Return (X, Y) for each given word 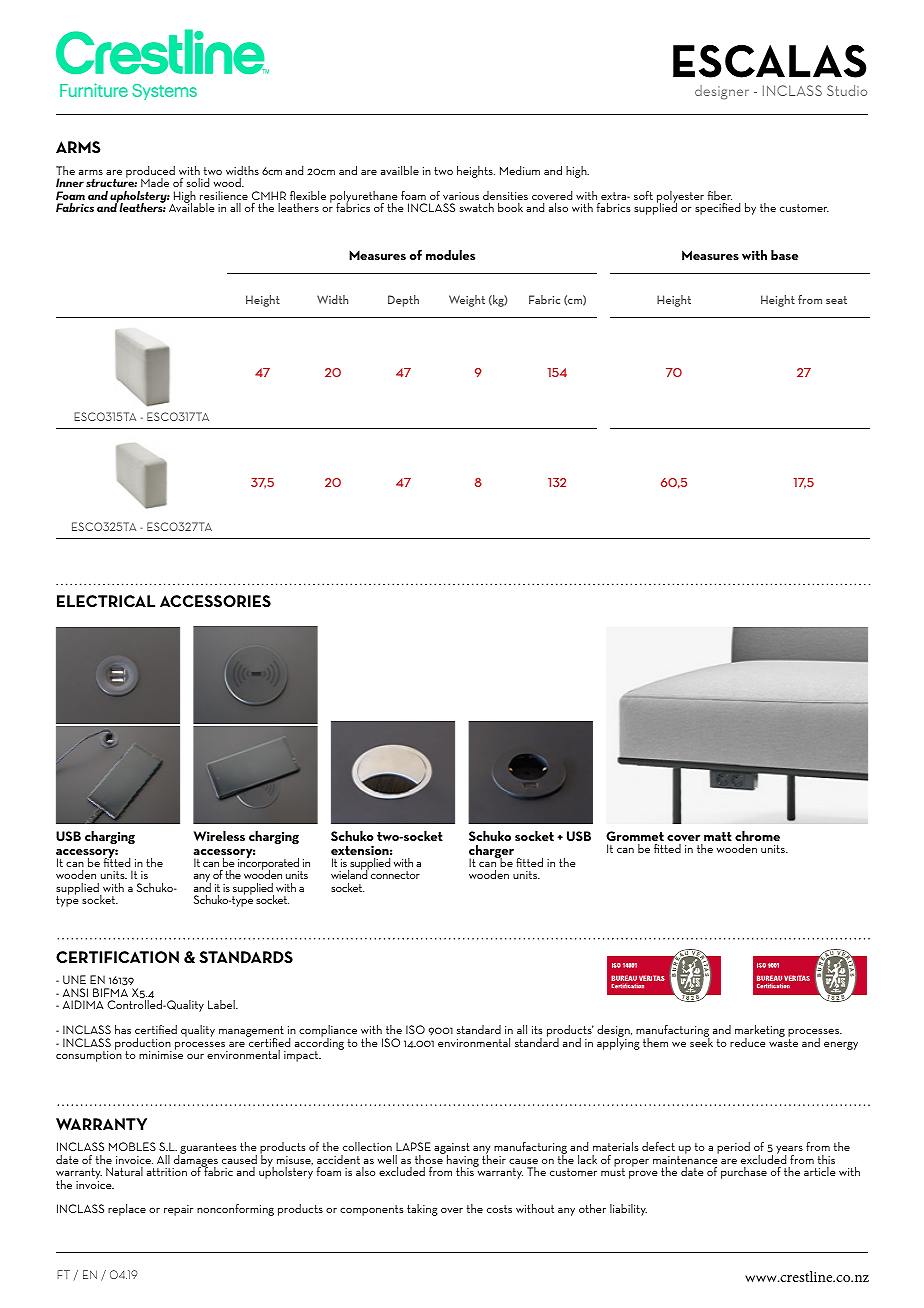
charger (491, 853)
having (463, 1162)
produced (150, 173)
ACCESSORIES (215, 601)
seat (836, 300)
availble (400, 170)
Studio (847, 90)
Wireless (219, 836)
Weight (467, 301)
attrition (167, 1172)
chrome (757, 836)
